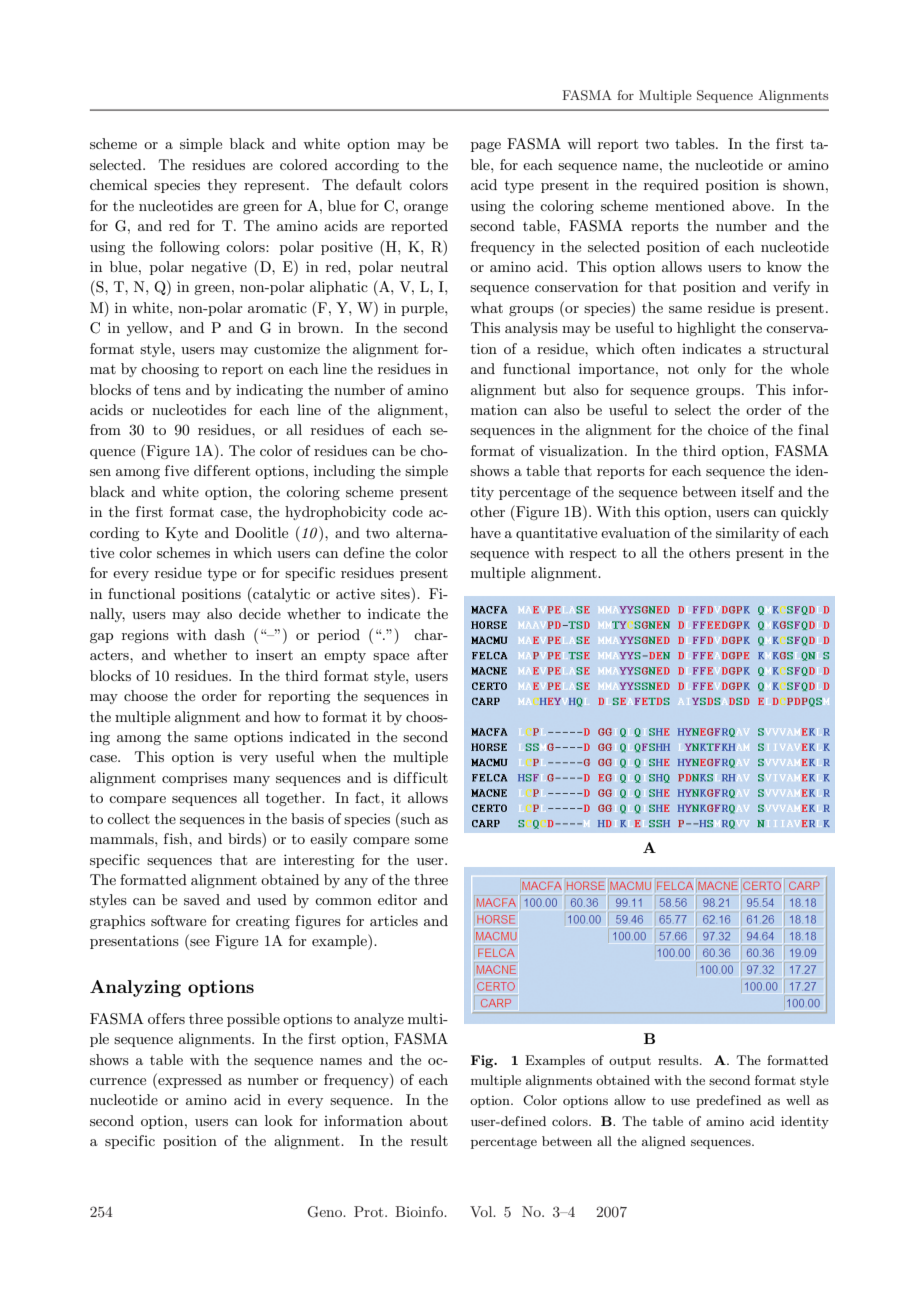 The height and width of the document is (1308, 924). Describe the element at coordinates (279, 1120) in the document. I see `look` at that location.
